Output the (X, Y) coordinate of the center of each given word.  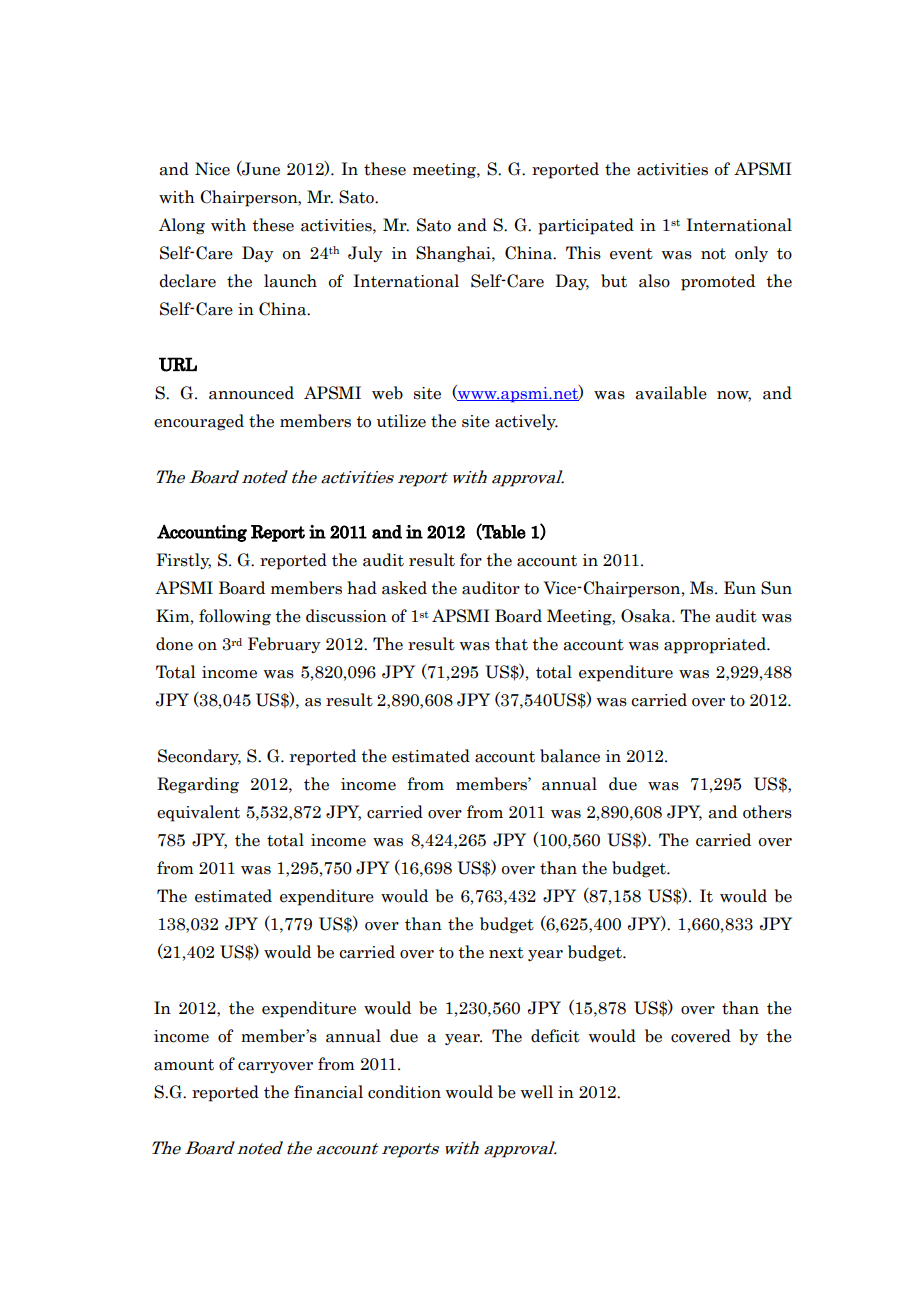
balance (570, 756)
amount (184, 1065)
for (471, 560)
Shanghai (454, 254)
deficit (555, 1036)
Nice (212, 169)
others (767, 812)
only (751, 254)
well (537, 1092)
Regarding (198, 785)
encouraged (199, 422)
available (671, 393)
